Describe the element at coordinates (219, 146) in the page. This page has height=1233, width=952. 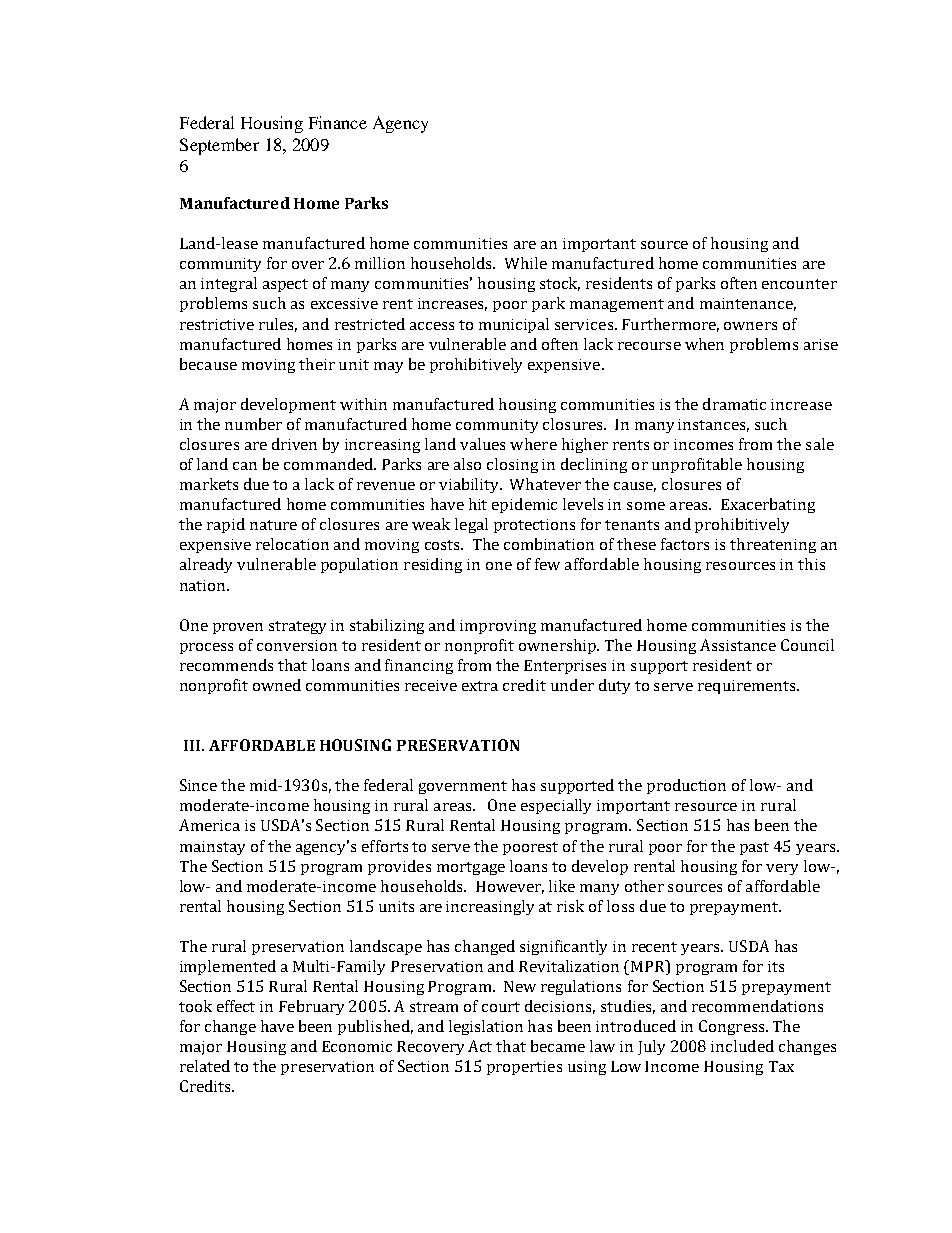
I see `September` at that location.
